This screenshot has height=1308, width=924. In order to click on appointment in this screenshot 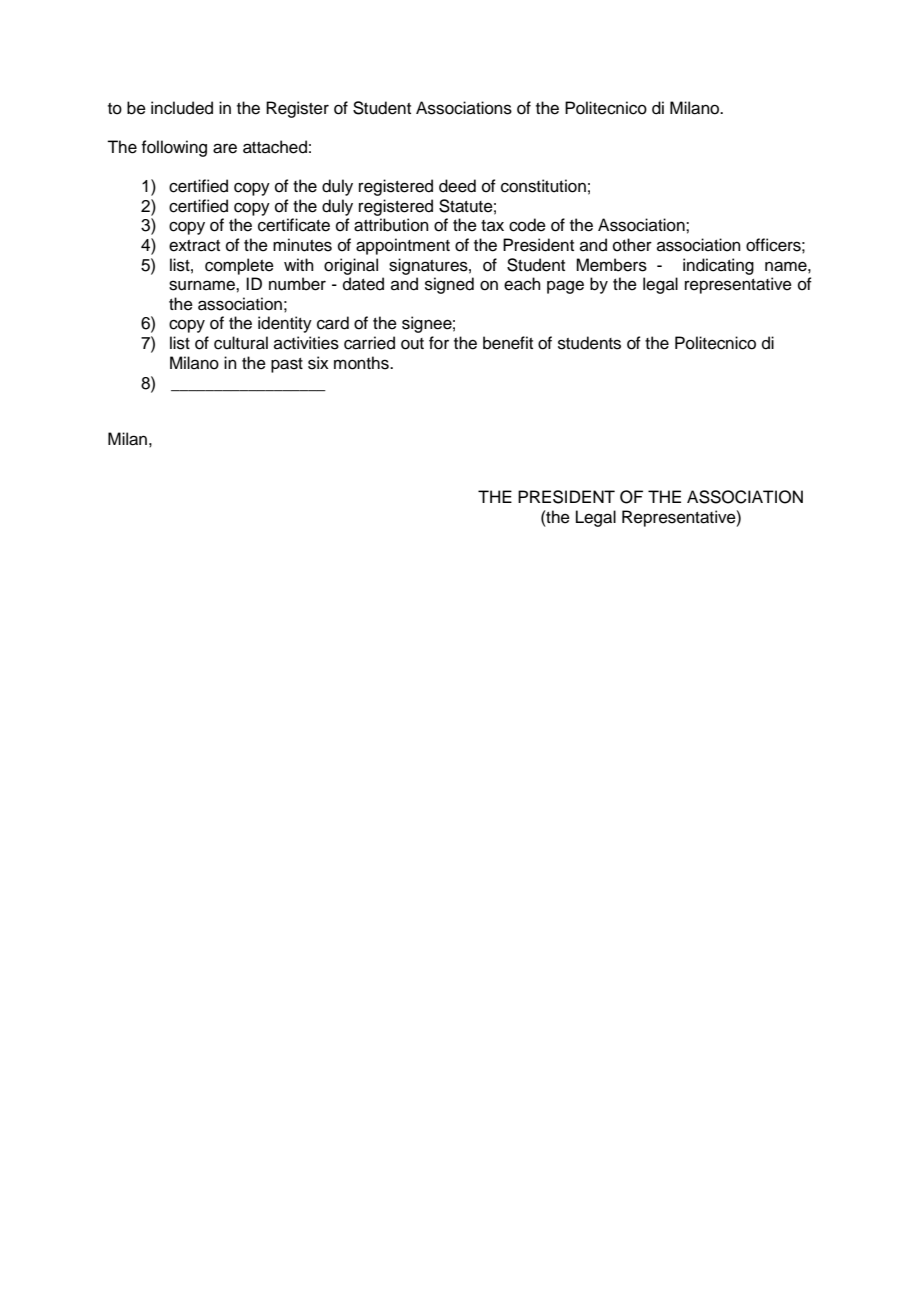, I will do `click(403, 246)`.
